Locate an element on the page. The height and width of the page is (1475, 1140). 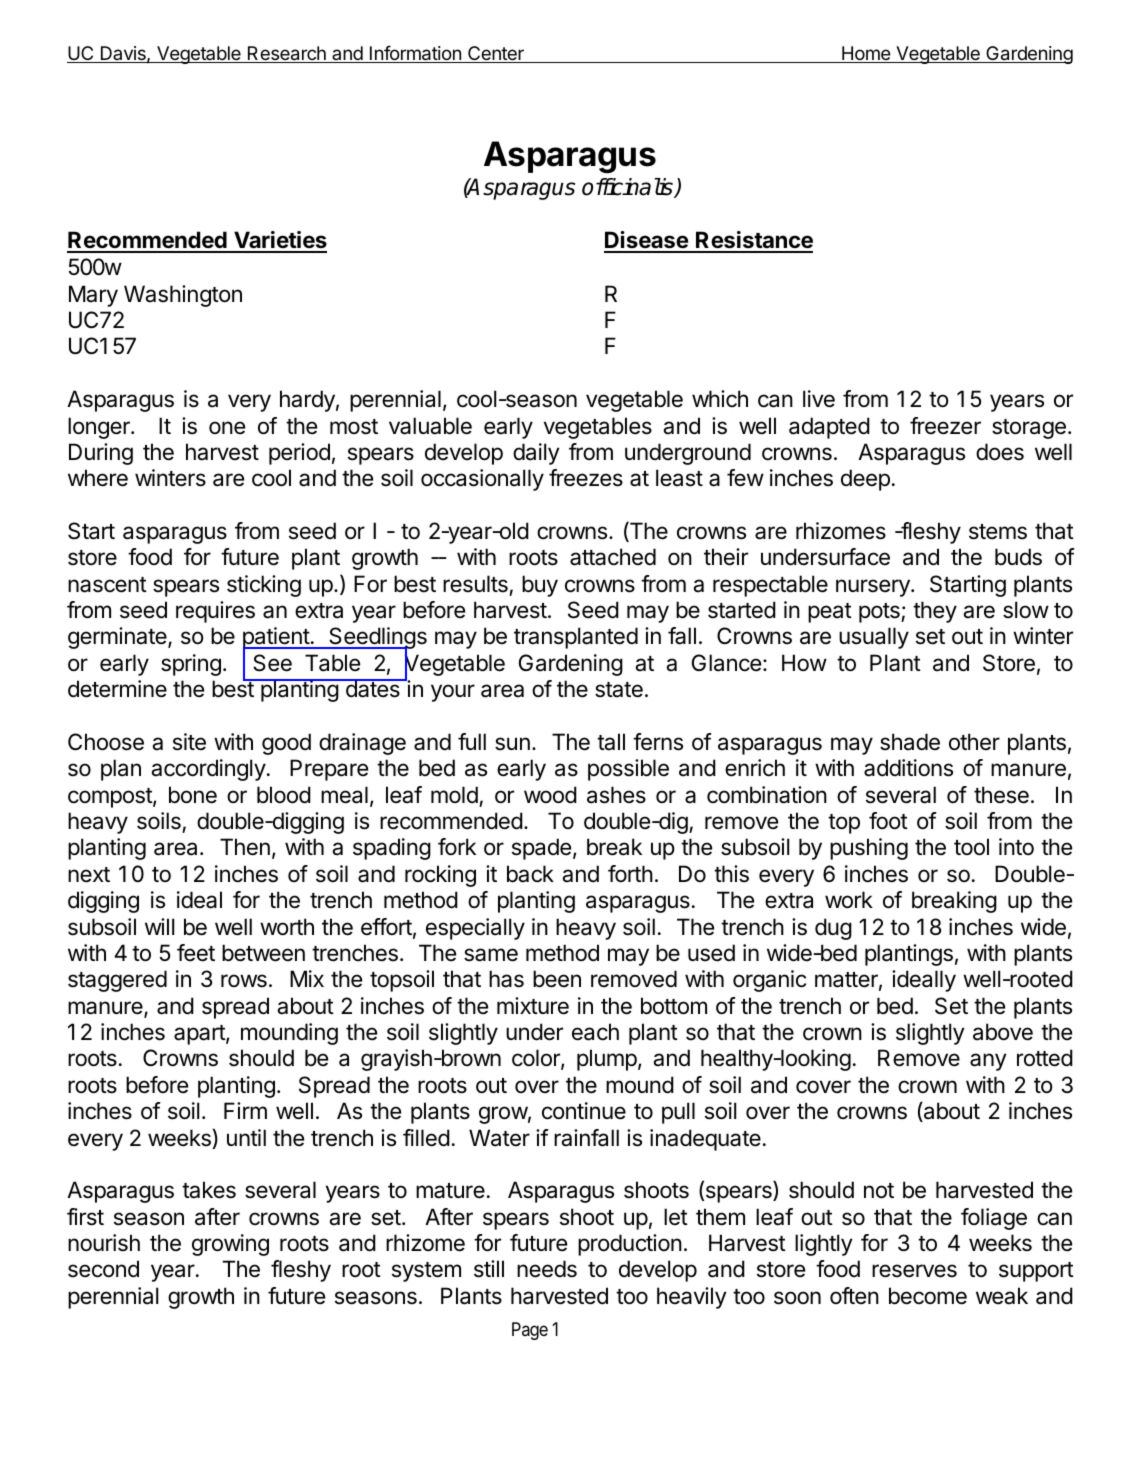
Home is located at coordinates (866, 54).
